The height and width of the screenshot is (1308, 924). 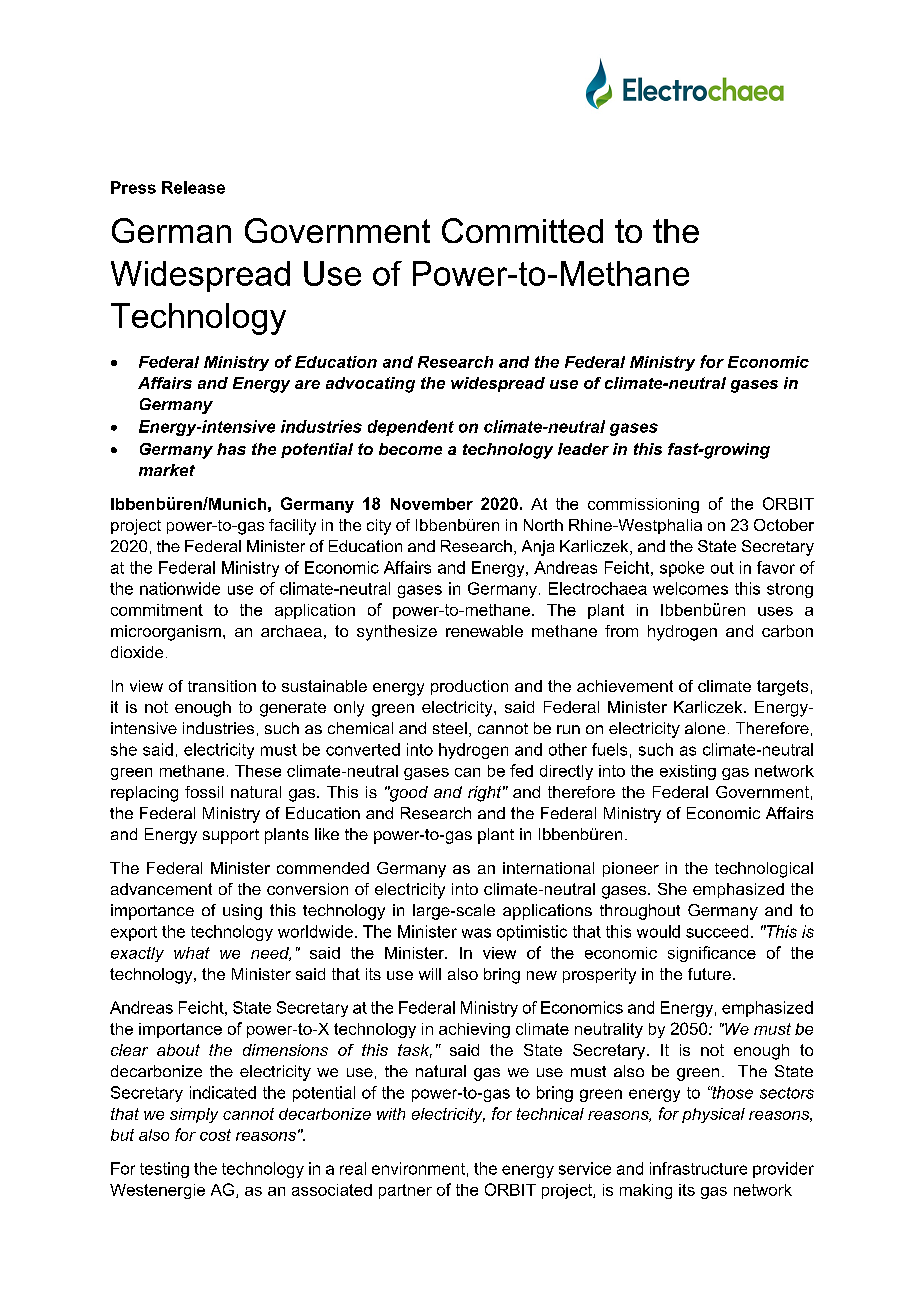 I want to click on cost, so click(x=215, y=1135).
